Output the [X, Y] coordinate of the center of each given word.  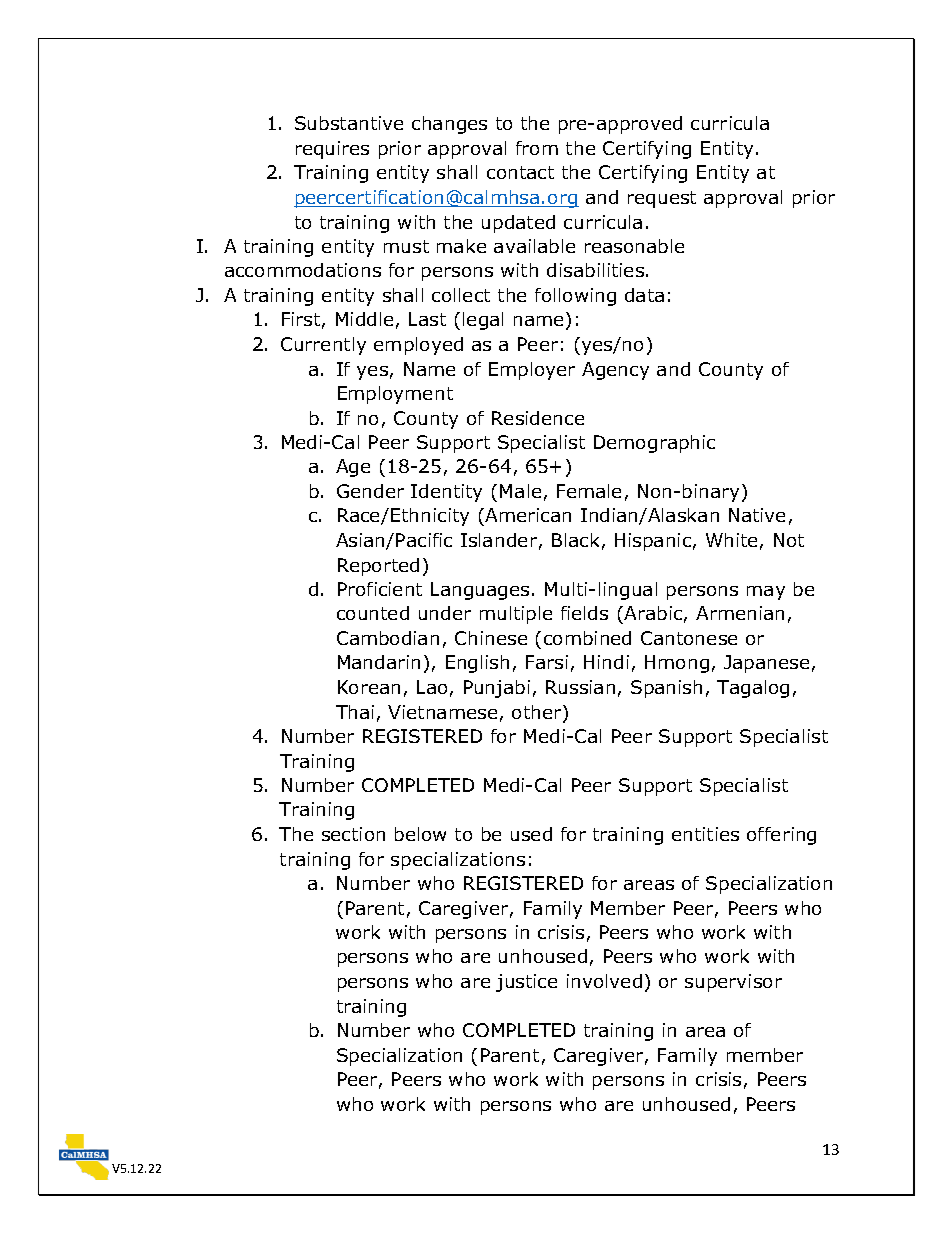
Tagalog [753, 689]
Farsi [547, 662]
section [353, 834]
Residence [538, 418]
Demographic [654, 444]
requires [332, 150]
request [662, 199]
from [537, 148]
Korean [369, 687]
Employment [395, 395]
